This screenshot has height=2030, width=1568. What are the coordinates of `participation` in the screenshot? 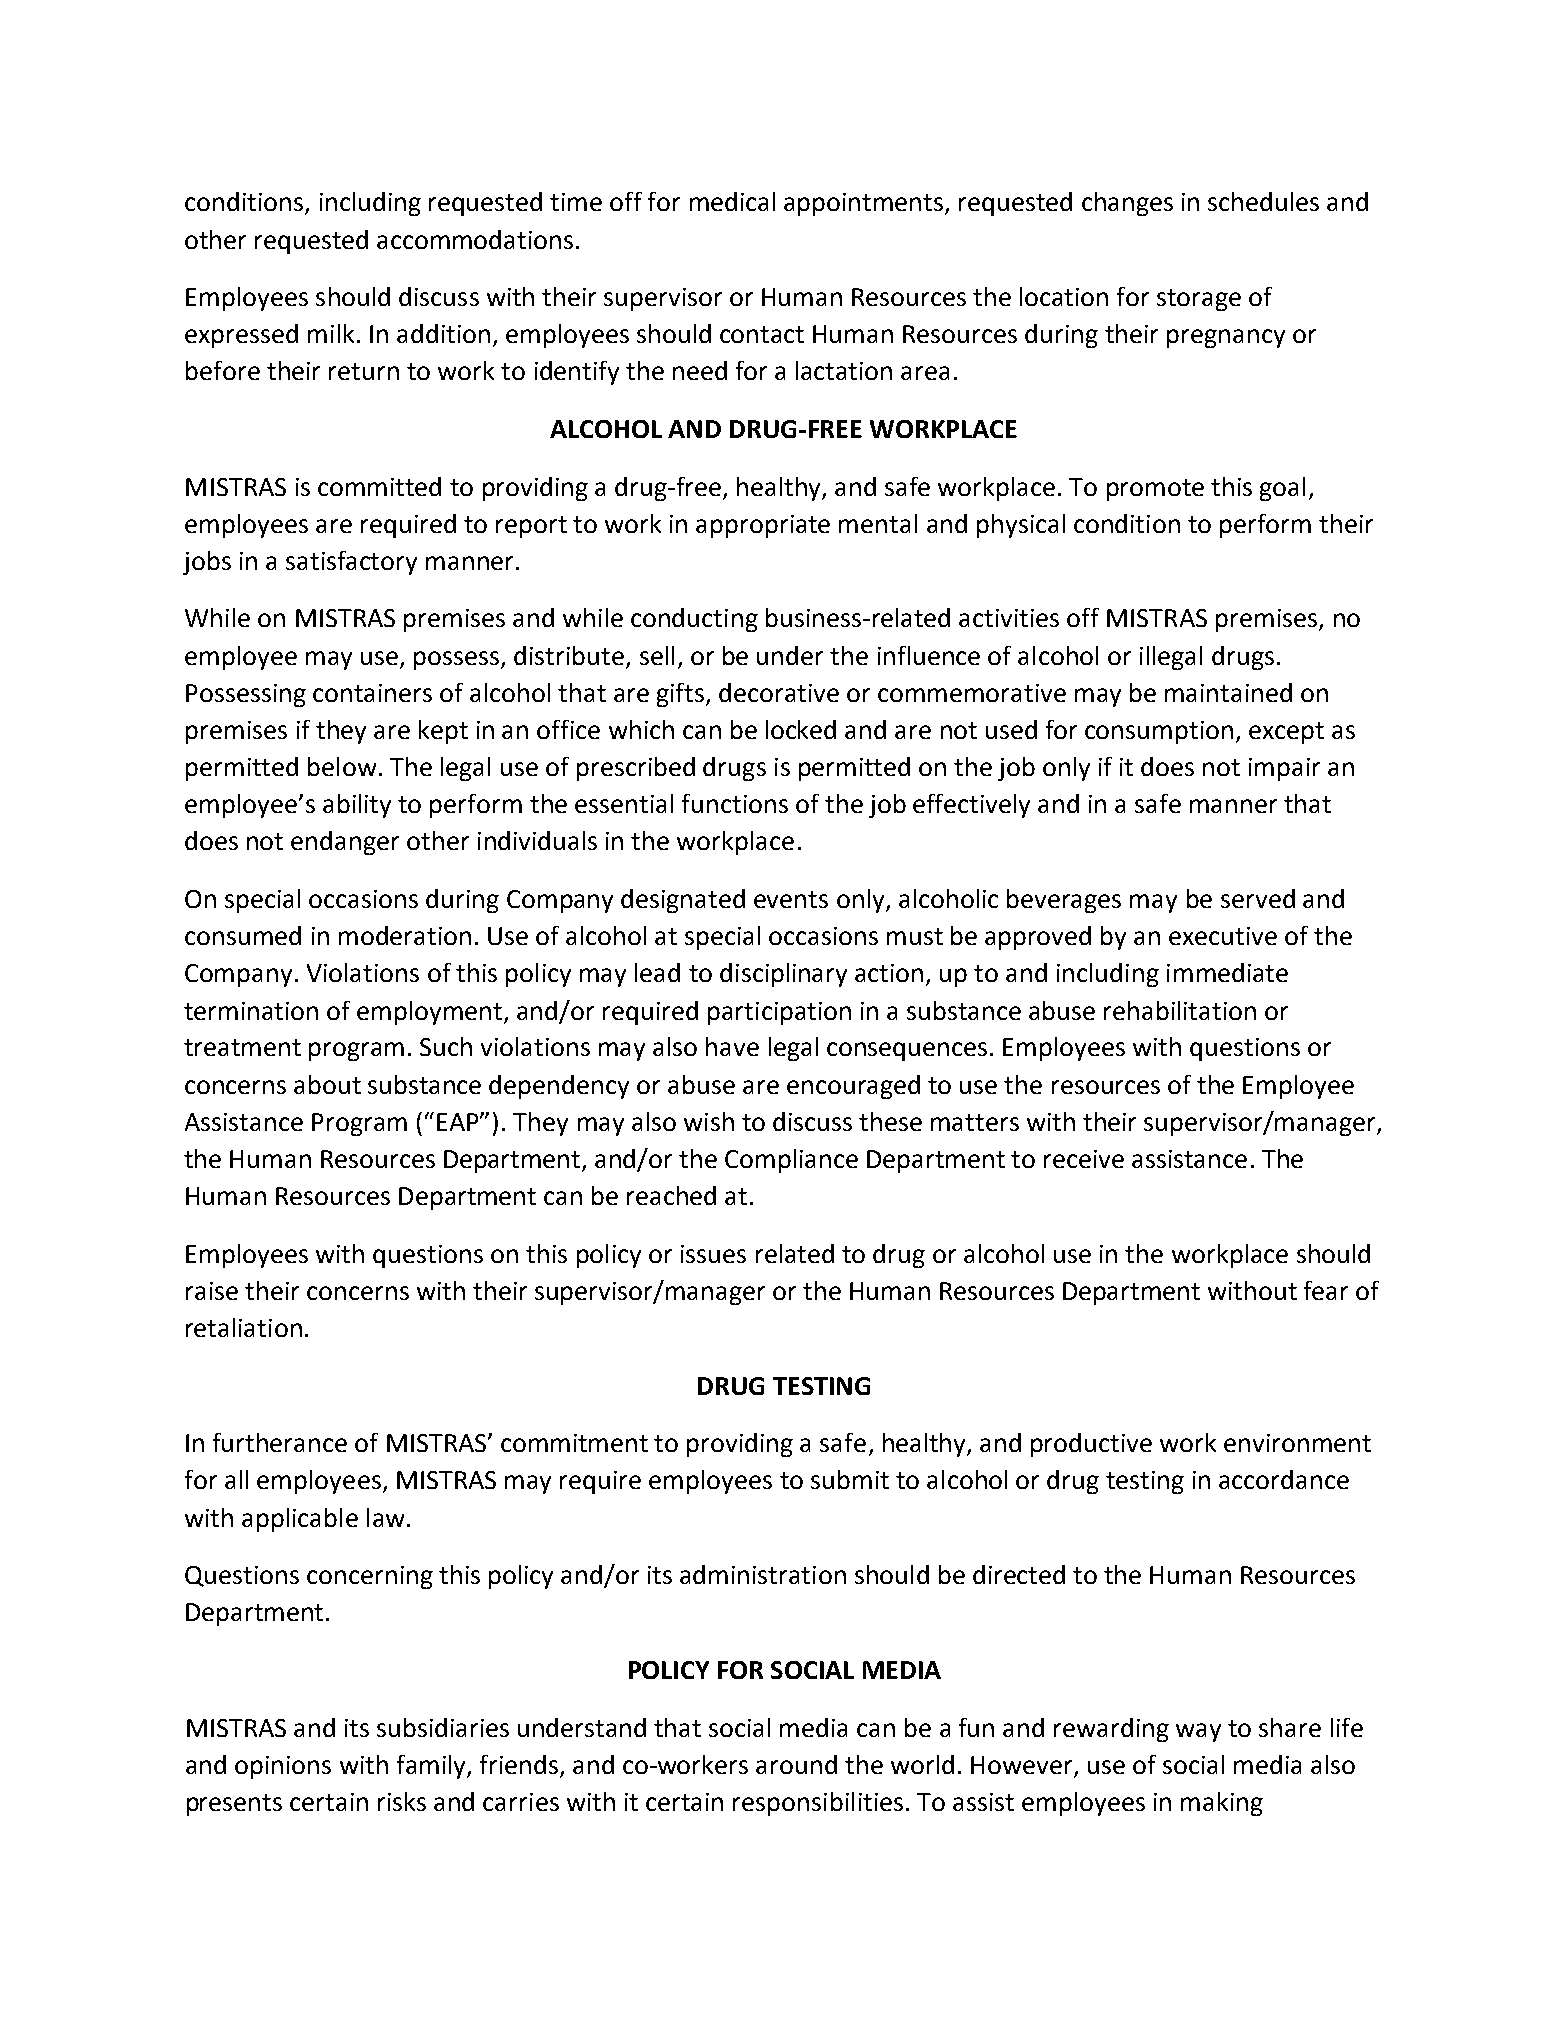 It's located at (779, 1013).
